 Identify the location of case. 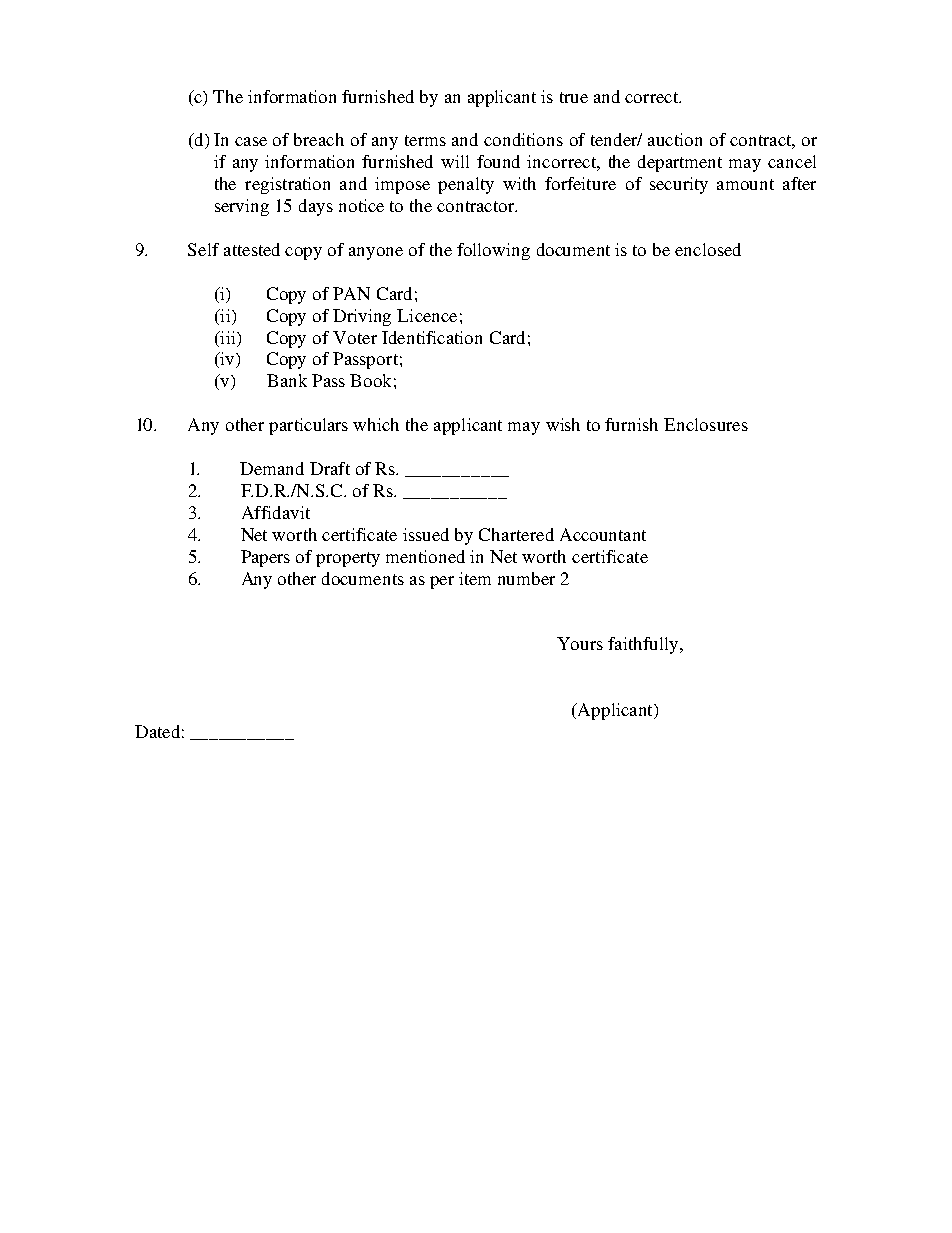
(251, 141).
